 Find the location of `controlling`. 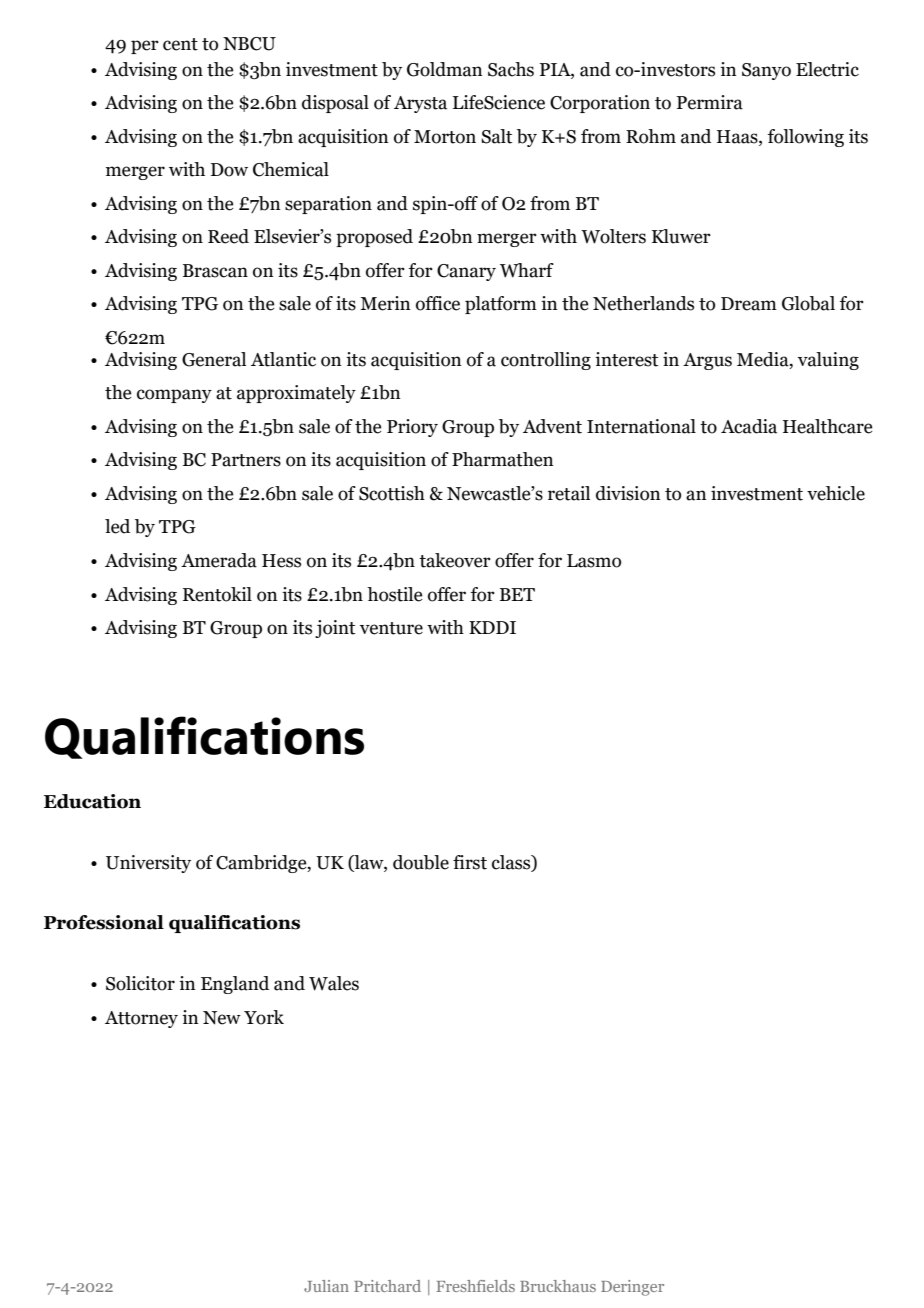

controlling is located at coordinates (546, 361).
